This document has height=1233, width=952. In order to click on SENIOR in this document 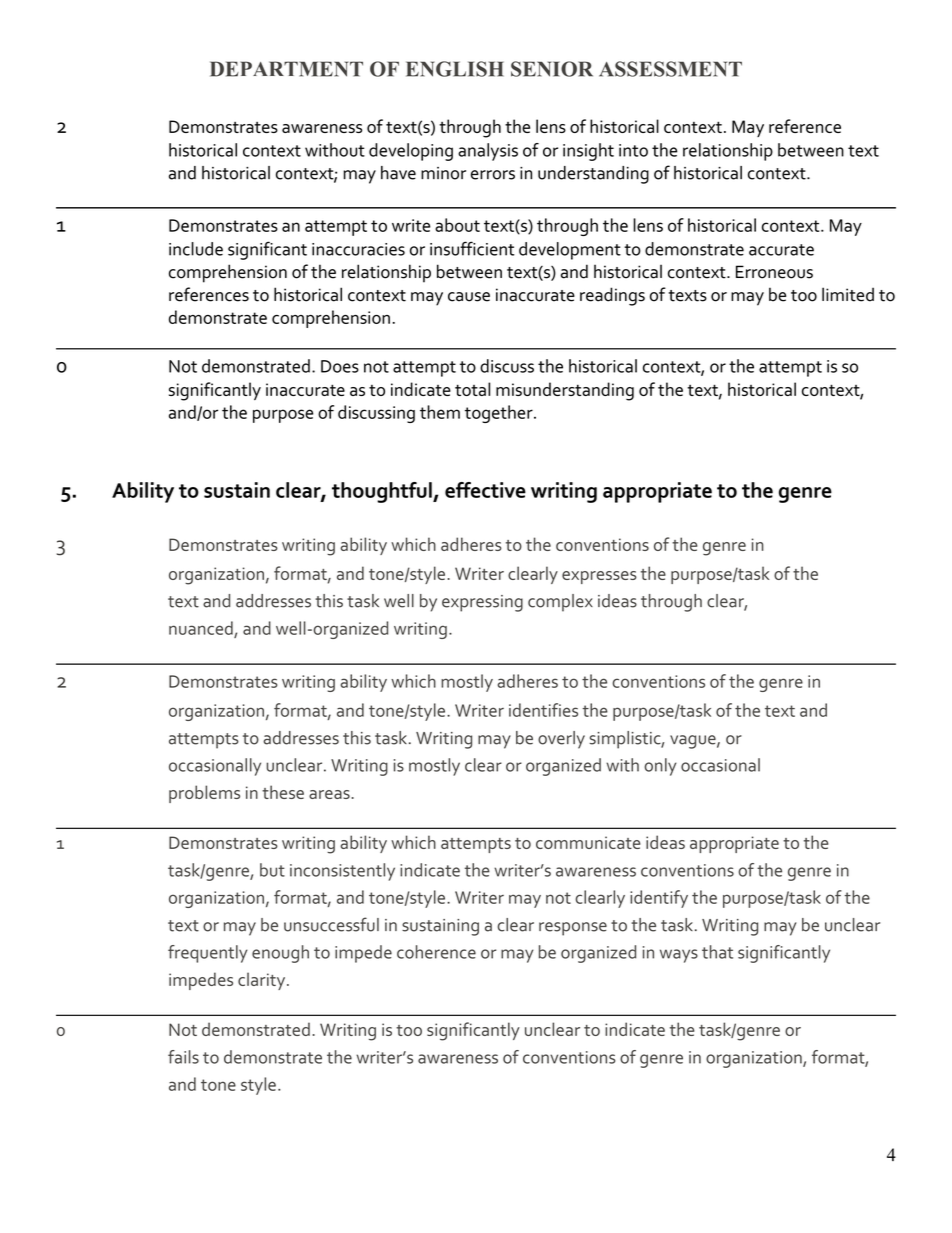, I will do `click(552, 69)`.
